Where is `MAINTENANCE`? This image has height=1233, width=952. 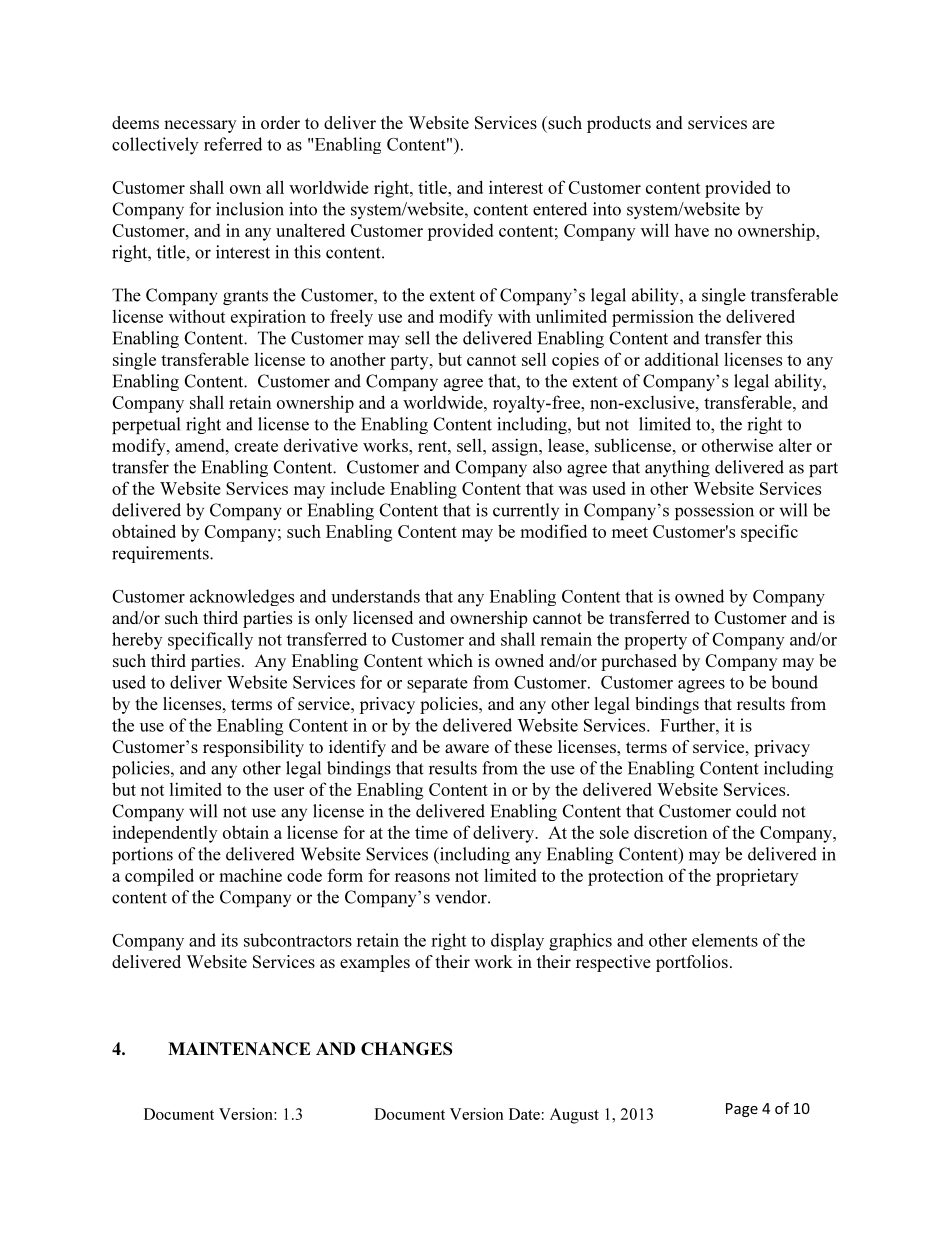 MAINTENANCE is located at coordinates (239, 1048).
